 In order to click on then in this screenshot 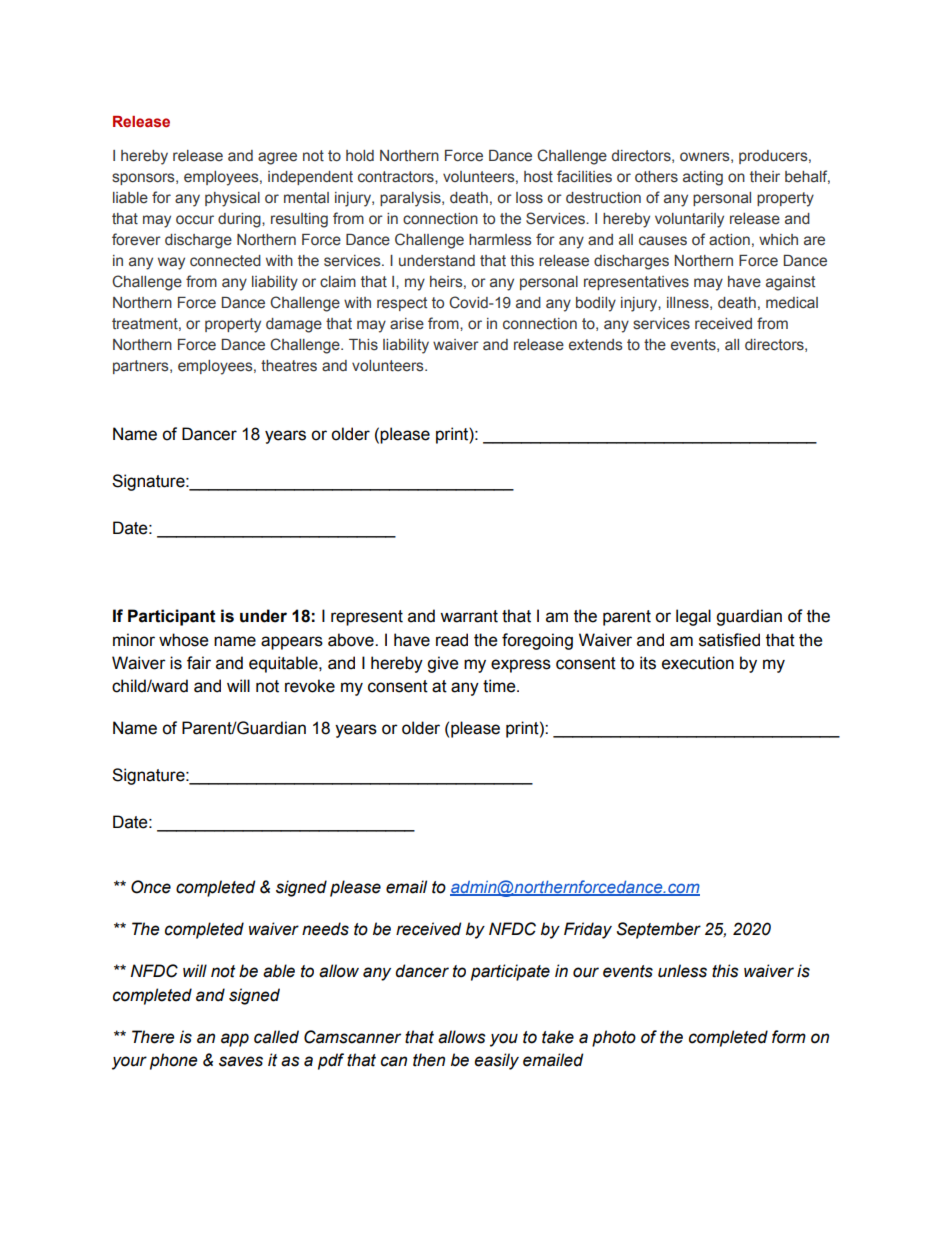, I will do `click(429, 1060)`.
